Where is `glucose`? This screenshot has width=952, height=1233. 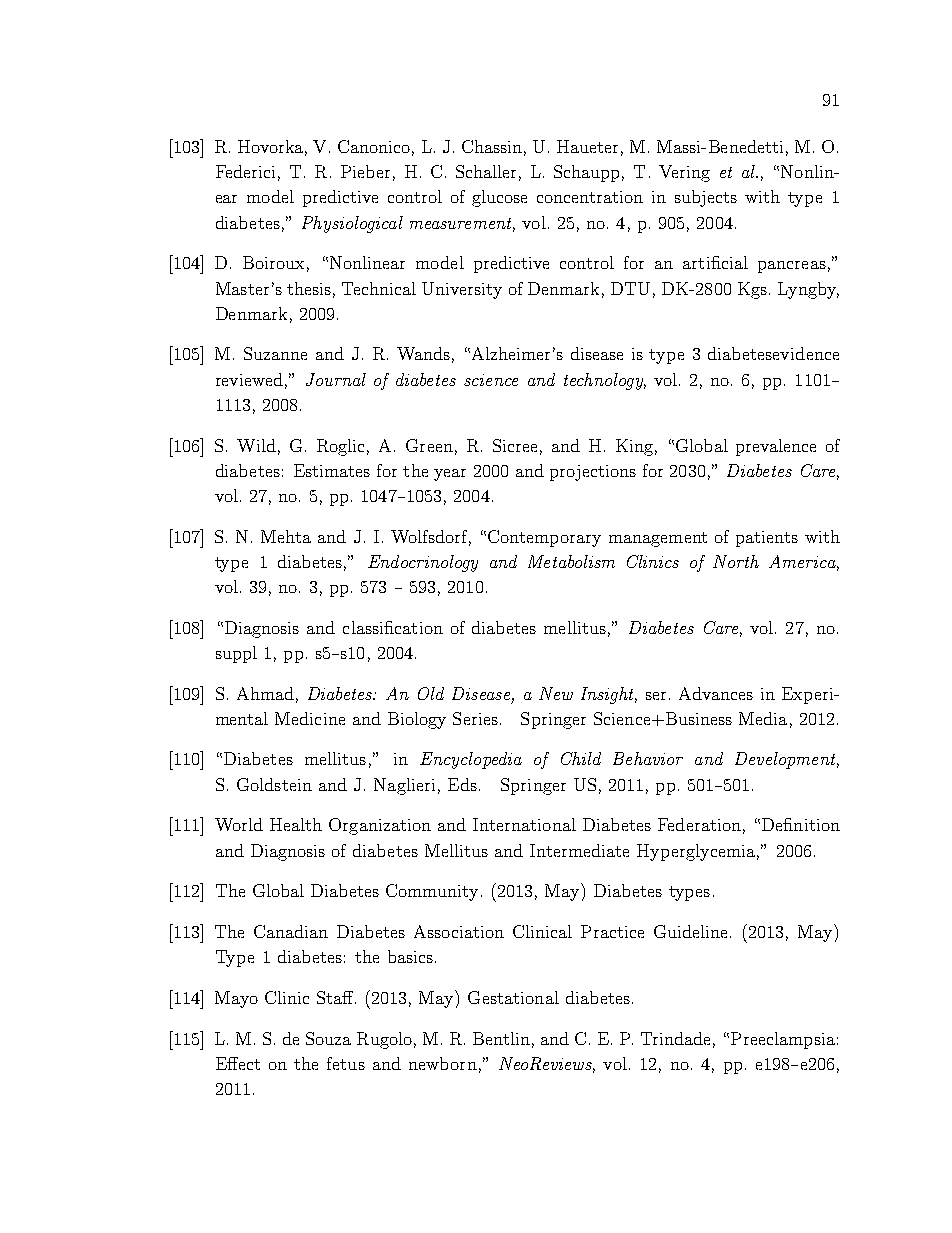
glucose is located at coordinates (499, 198).
